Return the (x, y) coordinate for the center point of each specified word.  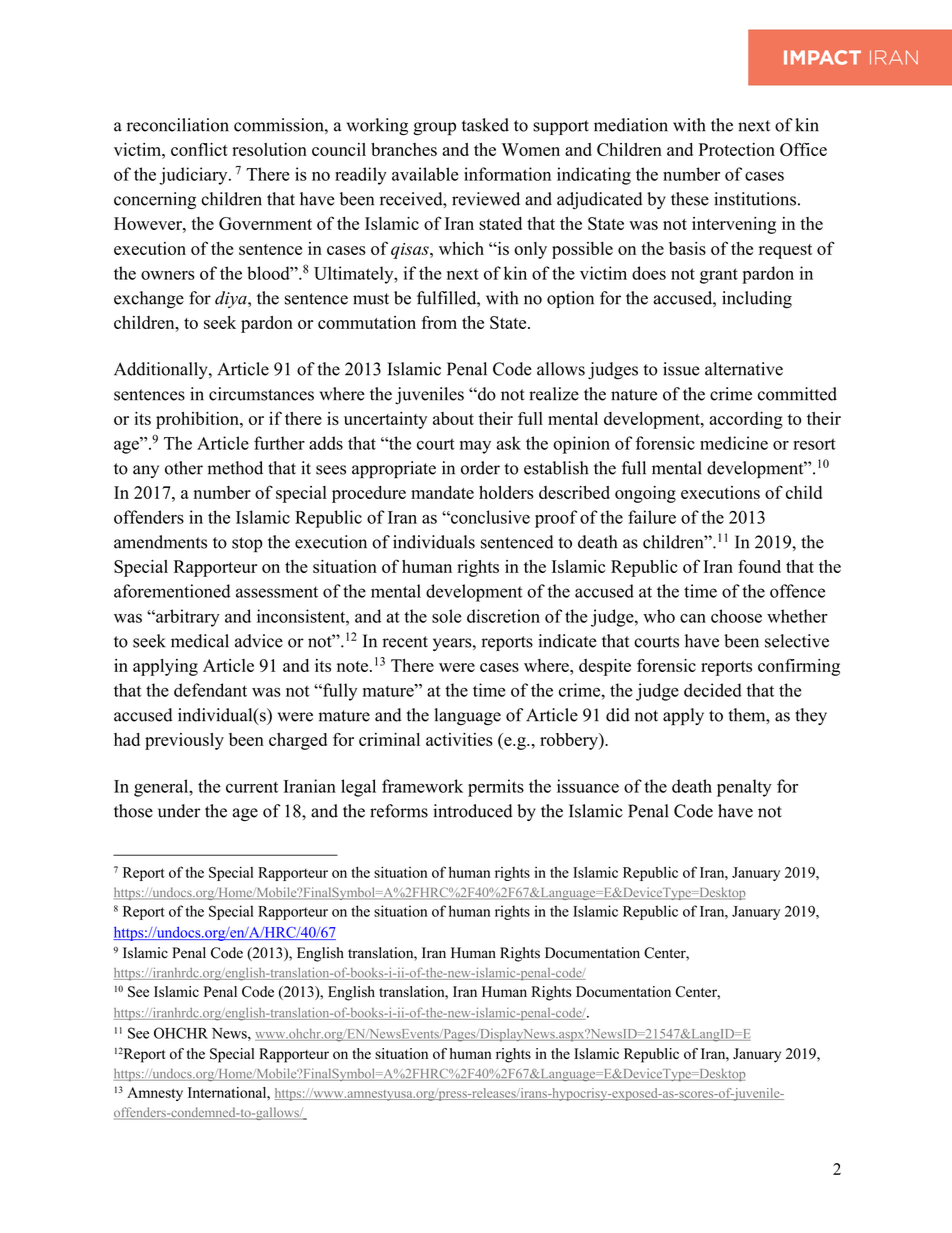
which (461, 248)
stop (247, 545)
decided (713, 690)
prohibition (198, 420)
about (453, 418)
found (759, 566)
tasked (485, 125)
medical (200, 641)
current (252, 787)
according (746, 420)
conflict (199, 149)
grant (719, 276)
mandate (442, 492)
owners (168, 275)
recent (405, 642)
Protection (737, 149)
